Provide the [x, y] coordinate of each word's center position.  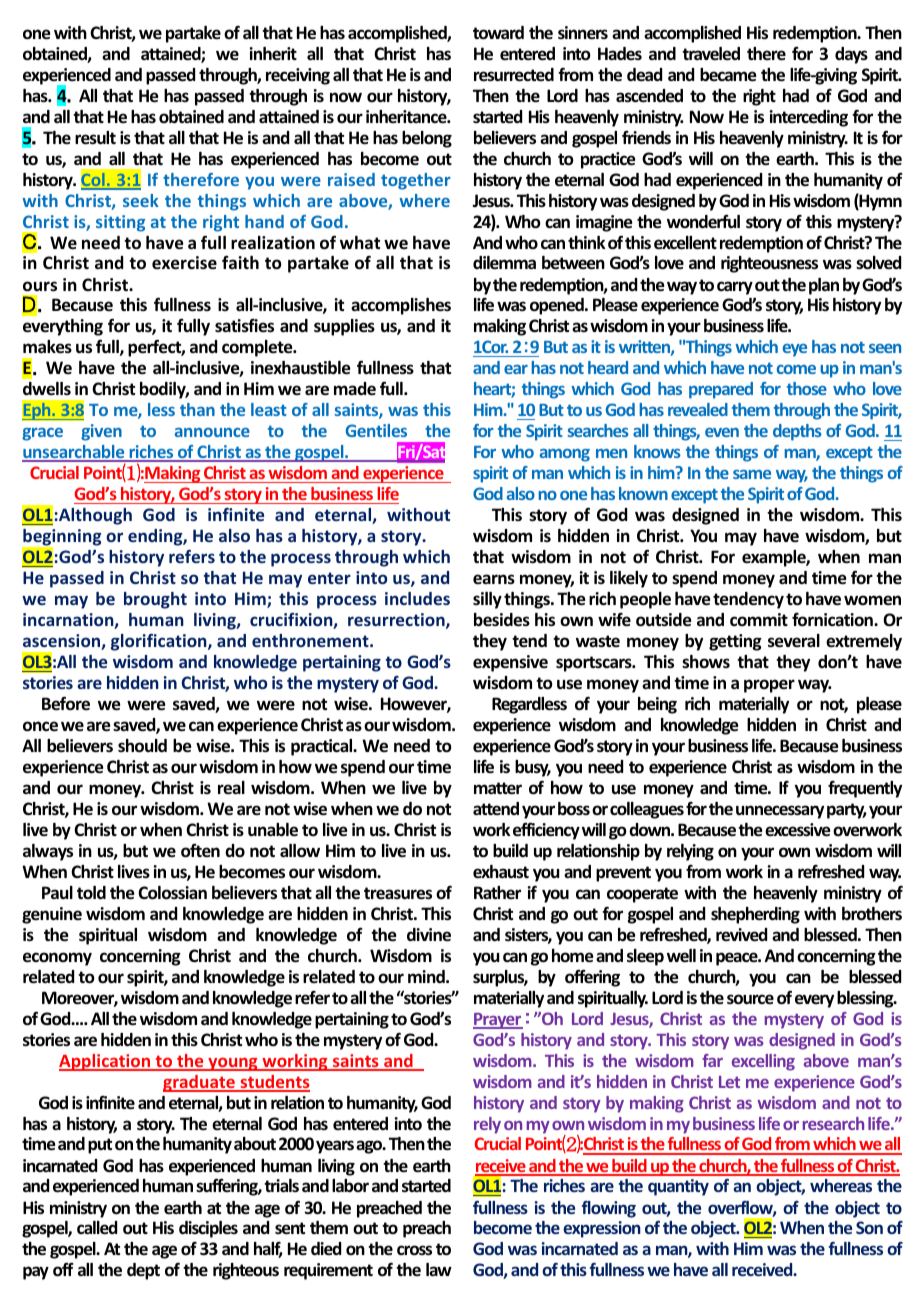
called [97, 1228]
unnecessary [780, 812]
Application [106, 1062]
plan [824, 286]
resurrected [514, 75]
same [752, 474]
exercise [184, 263]
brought [155, 600]
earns [494, 579]
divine [429, 935]
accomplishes [401, 306]
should [142, 746]
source [750, 999]
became [728, 75]
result [95, 138]
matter [498, 788]
